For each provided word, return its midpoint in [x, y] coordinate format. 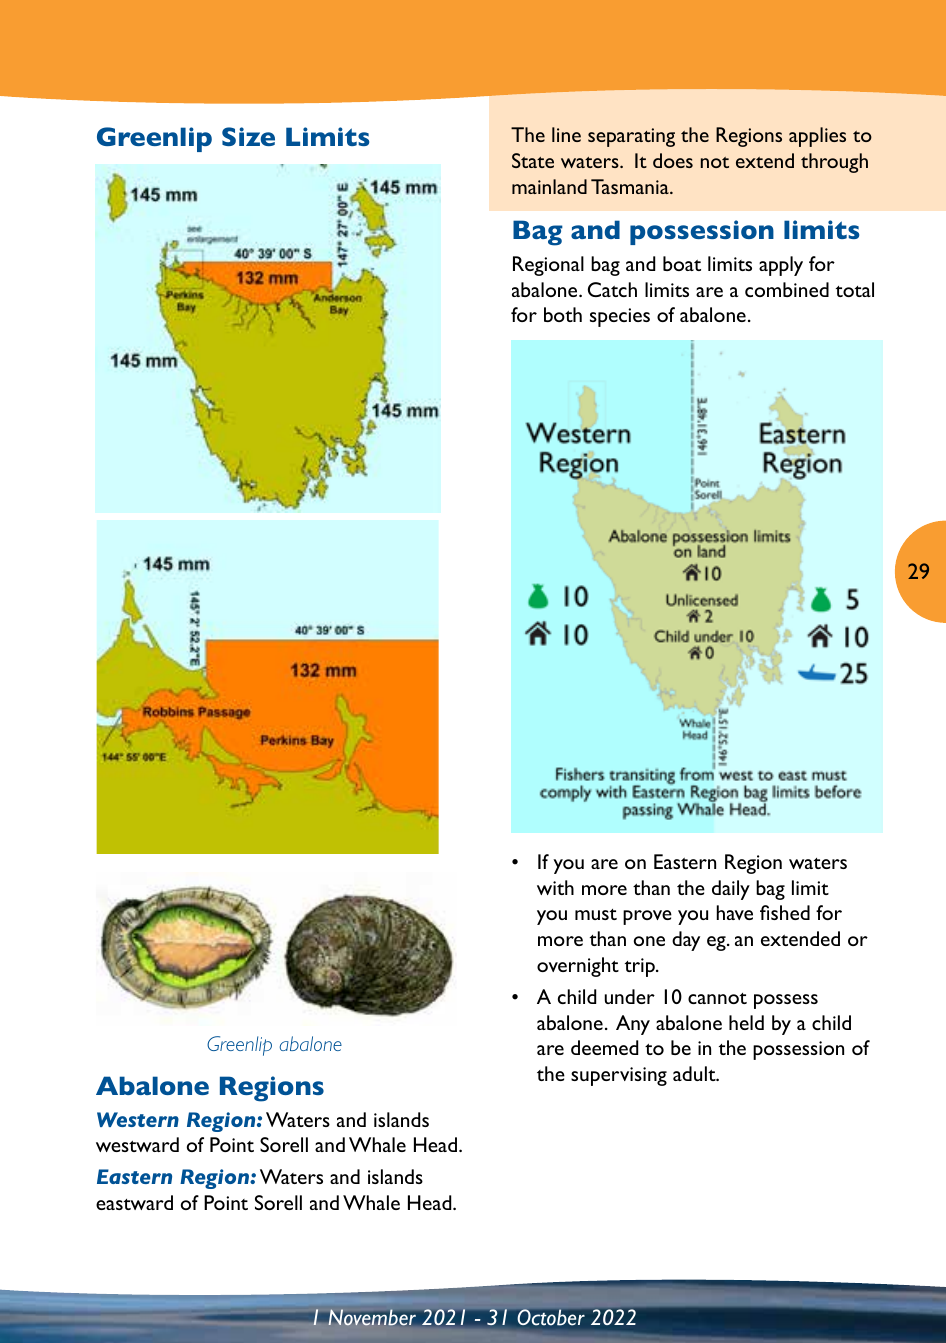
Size [248, 136]
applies [817, 137]
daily [731, 890]
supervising [619, 1076]
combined [787, 289]
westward [137, 1144]
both [563, 314]
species [620, 317]
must [596, 914]
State [533, 160]
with [555, 887]
